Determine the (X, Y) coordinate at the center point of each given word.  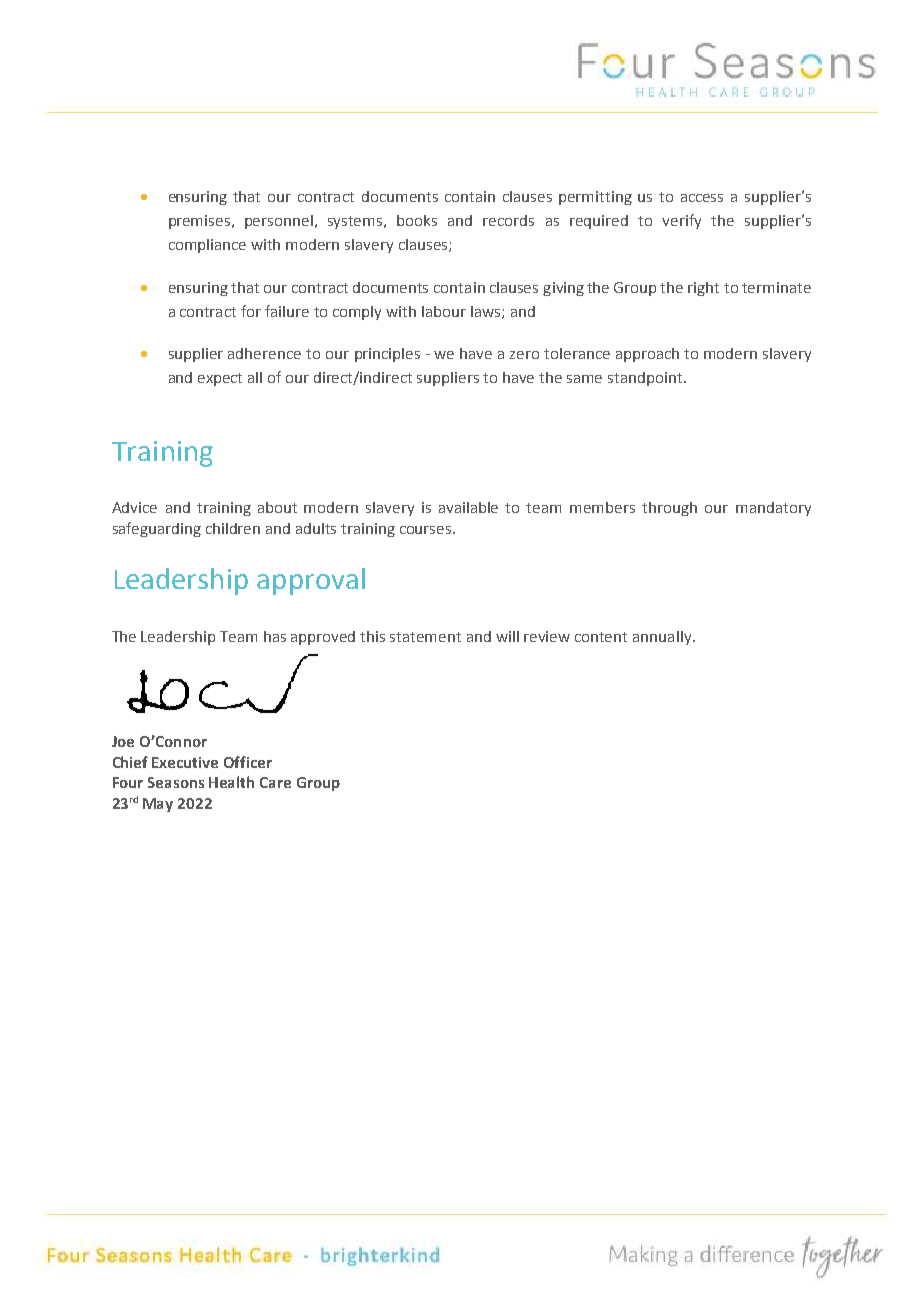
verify (681, 221)
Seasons (176, 782)
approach (647, 355)
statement (425, 637)
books (417, 220)
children (233, 528)
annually (663, 638)
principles (387, 355)
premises (201, 222)
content (601, 637)
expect (220, 379)
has (275, 636)
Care (275, 782)
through (669, 509)
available (468, 507)
